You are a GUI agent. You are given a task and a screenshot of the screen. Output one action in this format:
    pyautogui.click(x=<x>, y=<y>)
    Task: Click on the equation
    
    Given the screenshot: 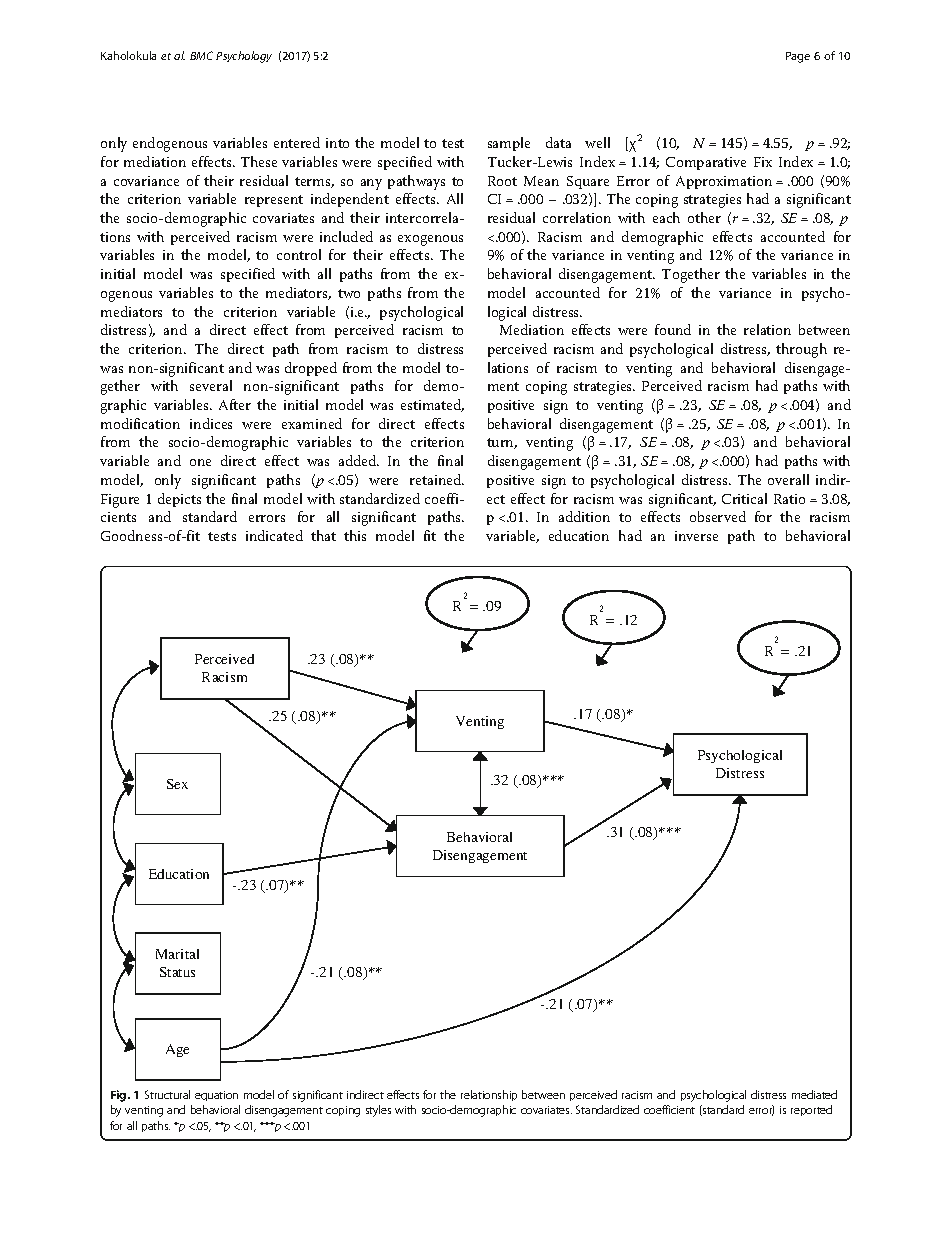 What is the action you would take?
    pyautogui.click(x=216, y=1096)
